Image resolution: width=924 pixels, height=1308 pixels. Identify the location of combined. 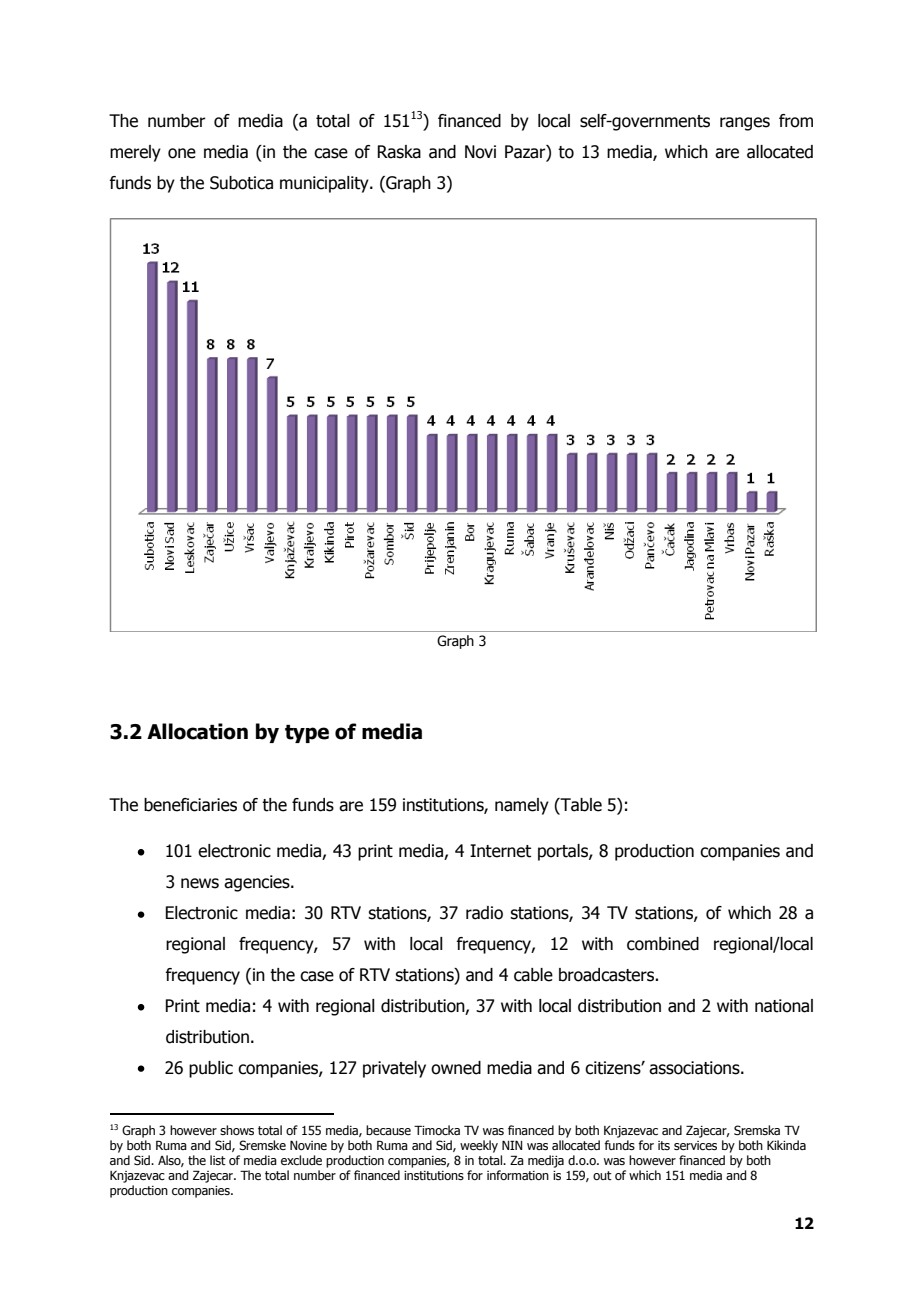
(663, 944).
